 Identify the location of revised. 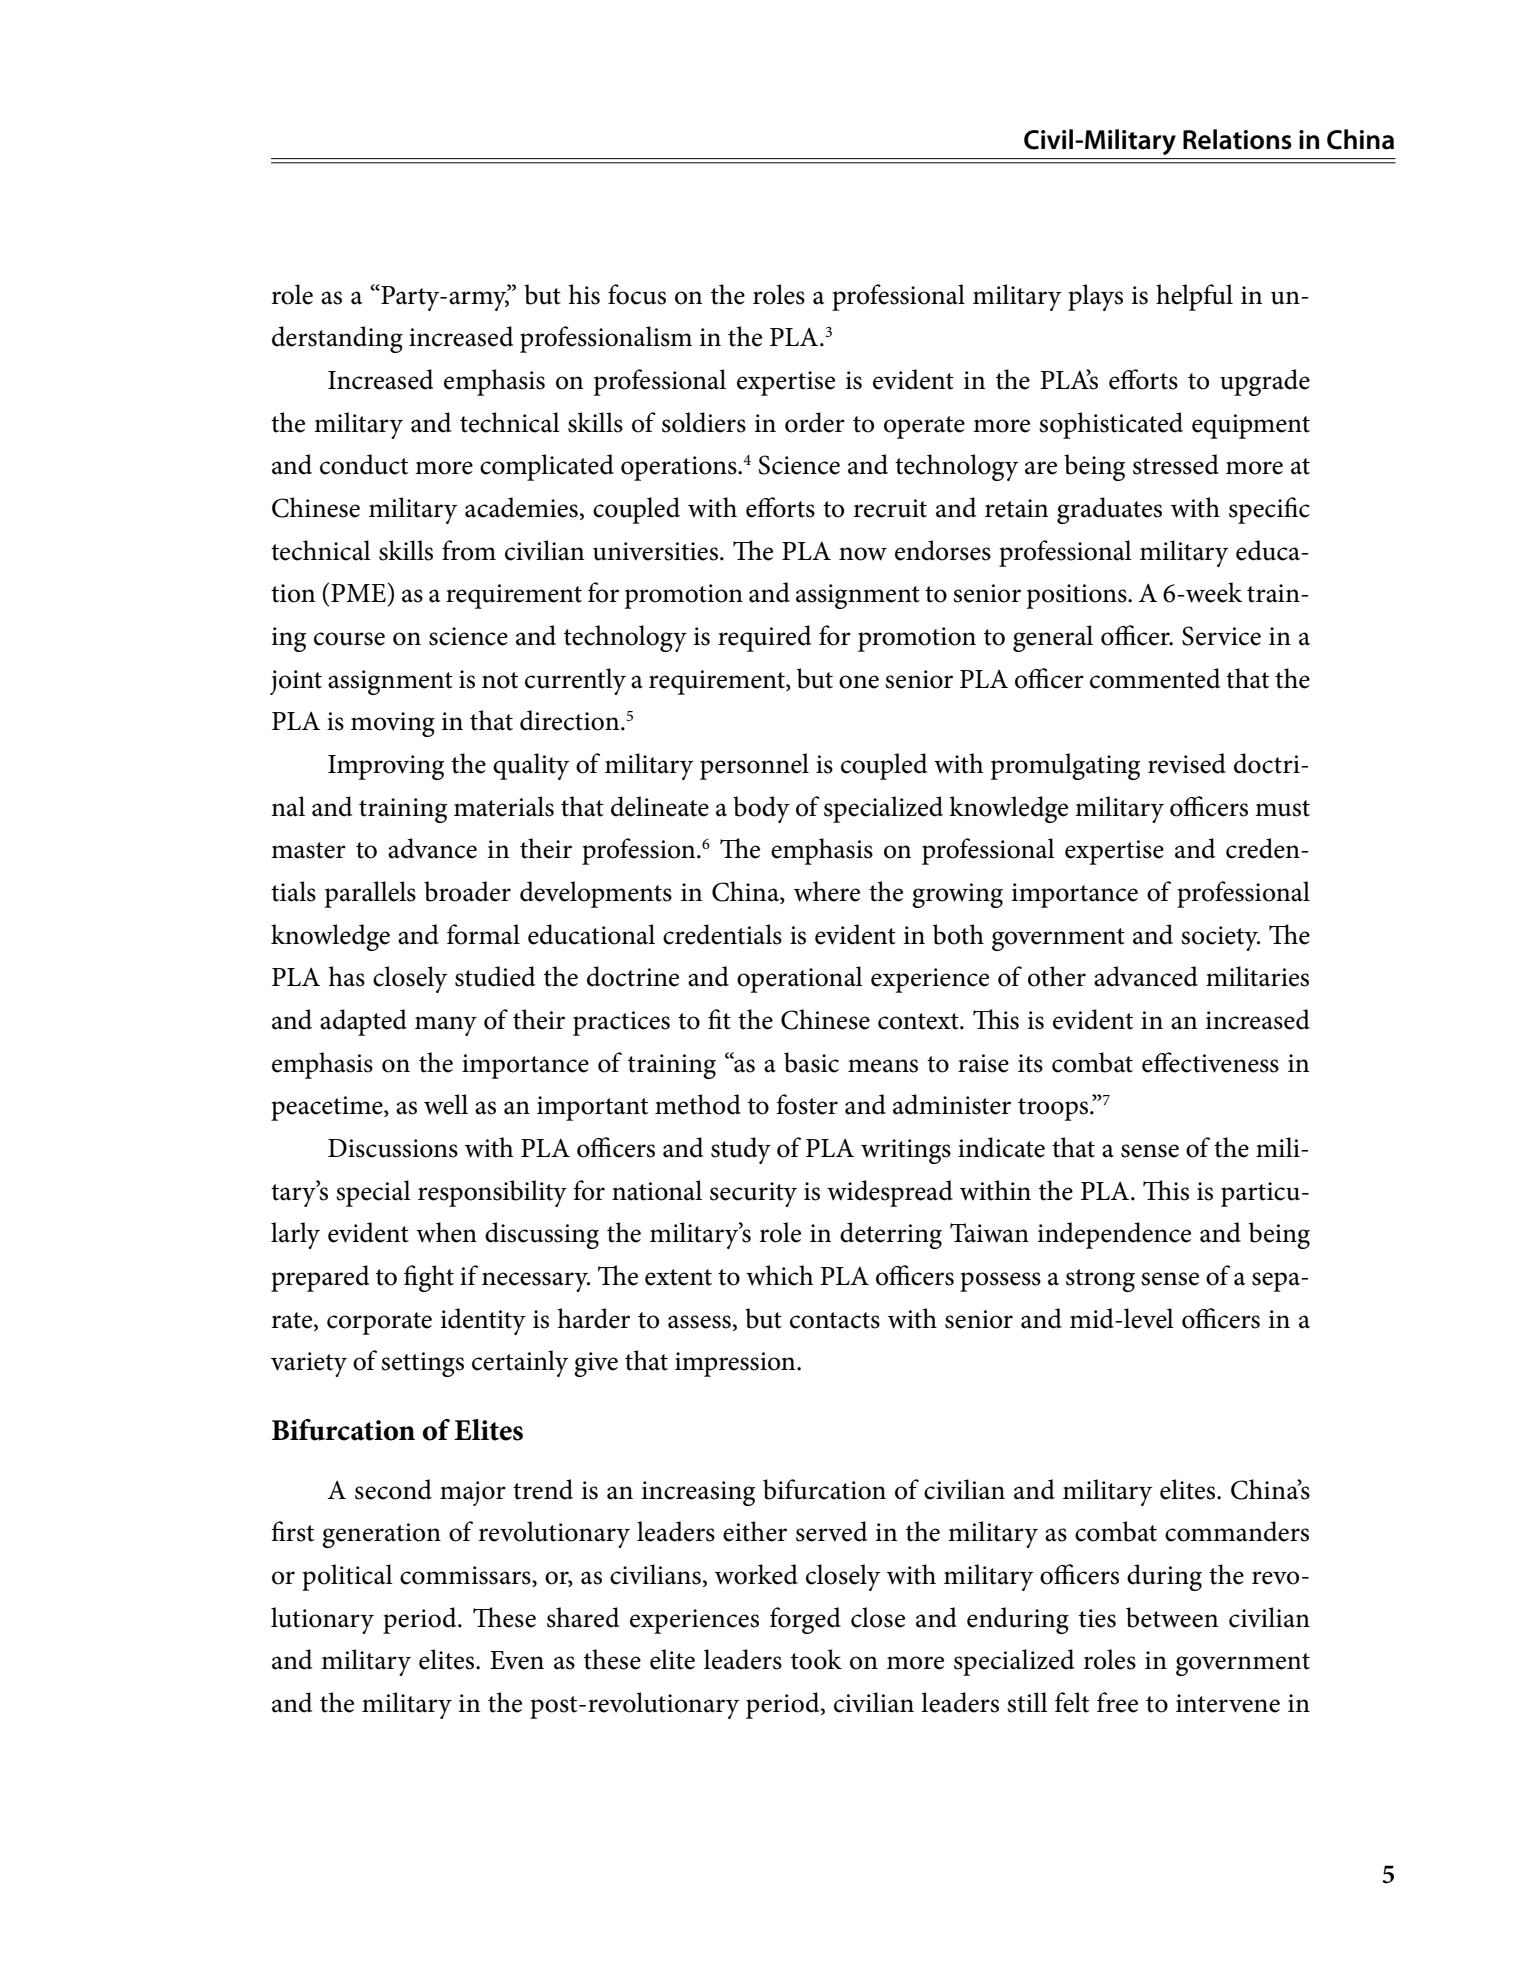
(1187, 763).
